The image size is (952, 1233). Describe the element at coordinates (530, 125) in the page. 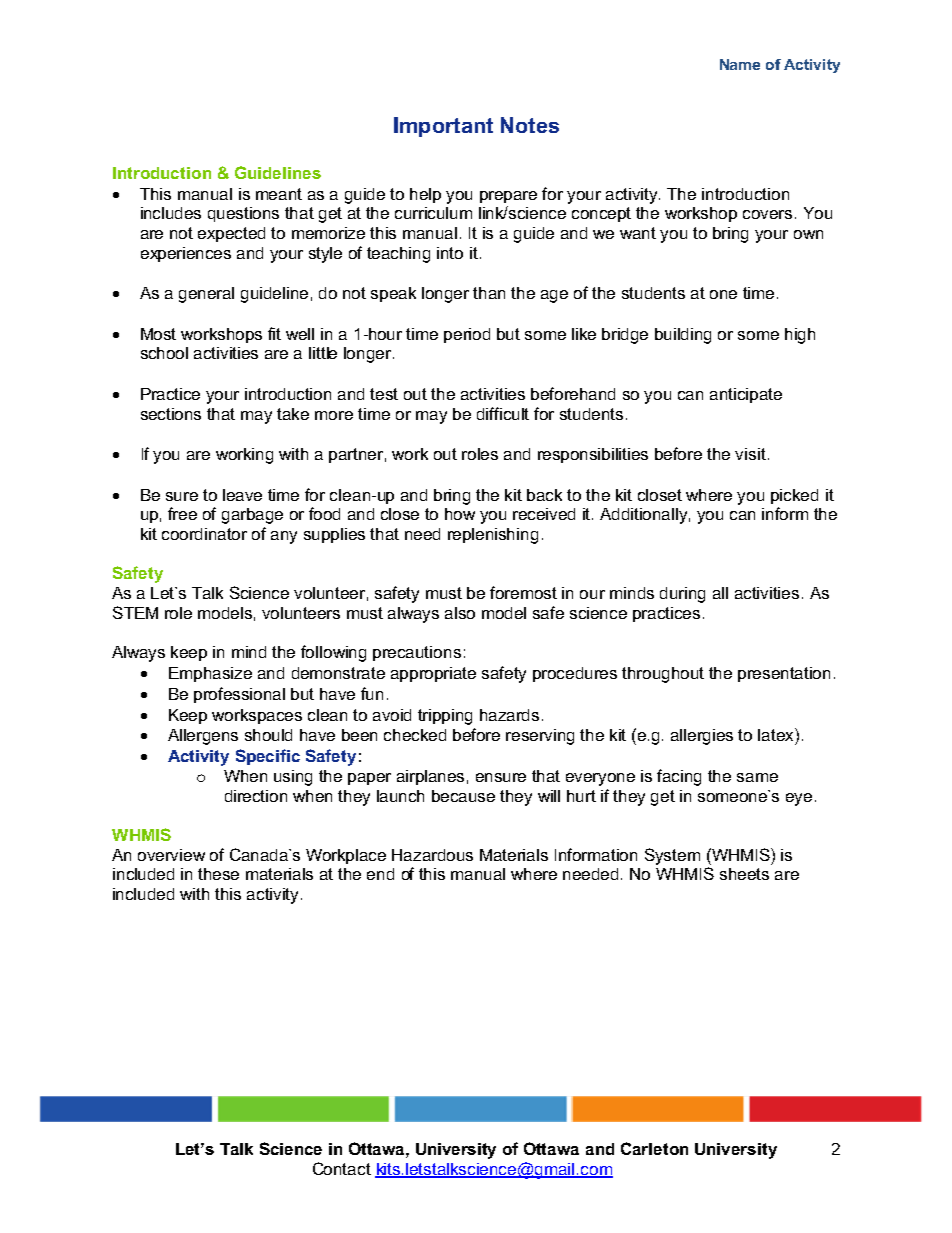

I see `Notes` at that location.
